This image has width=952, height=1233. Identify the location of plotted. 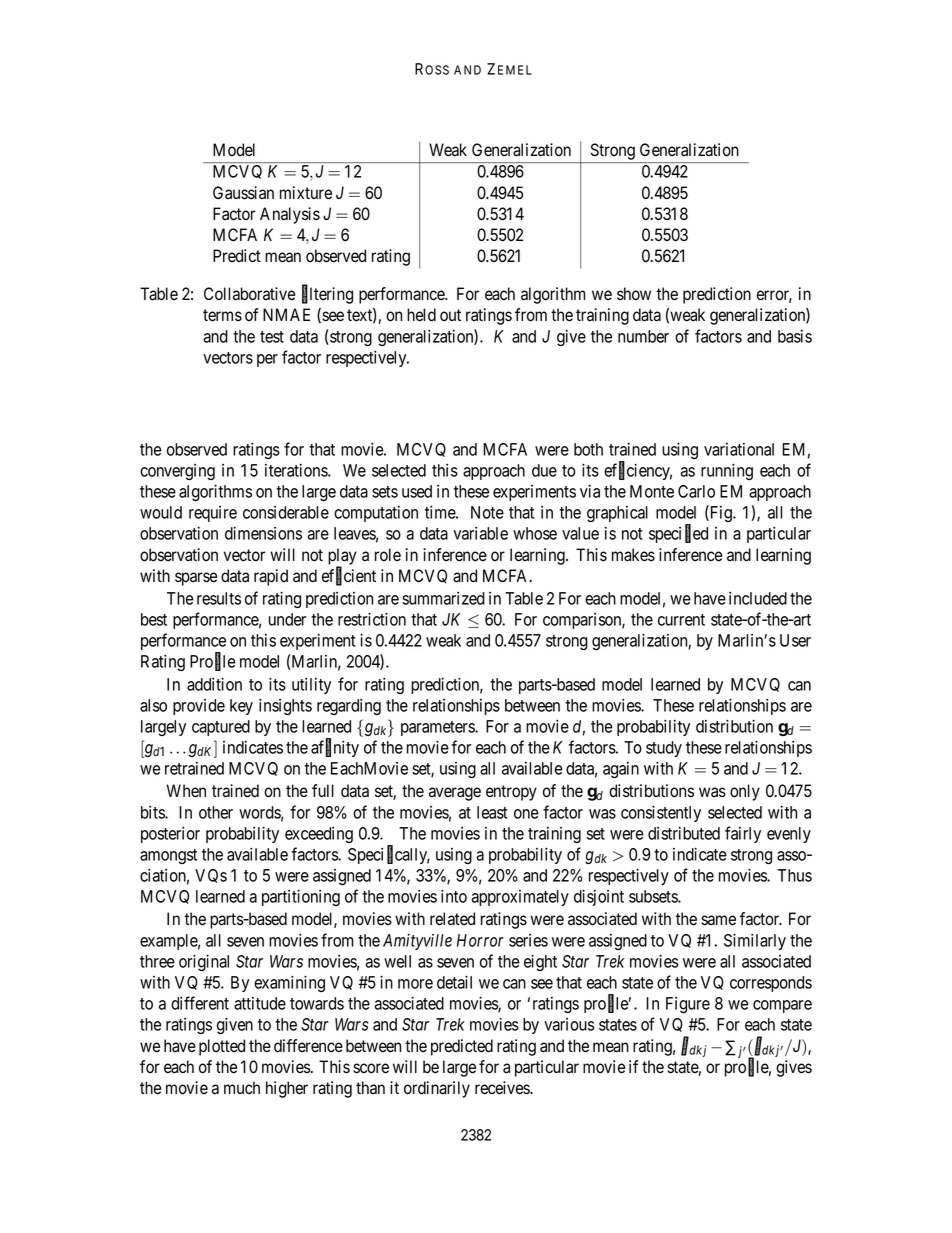
(222, 1047).
